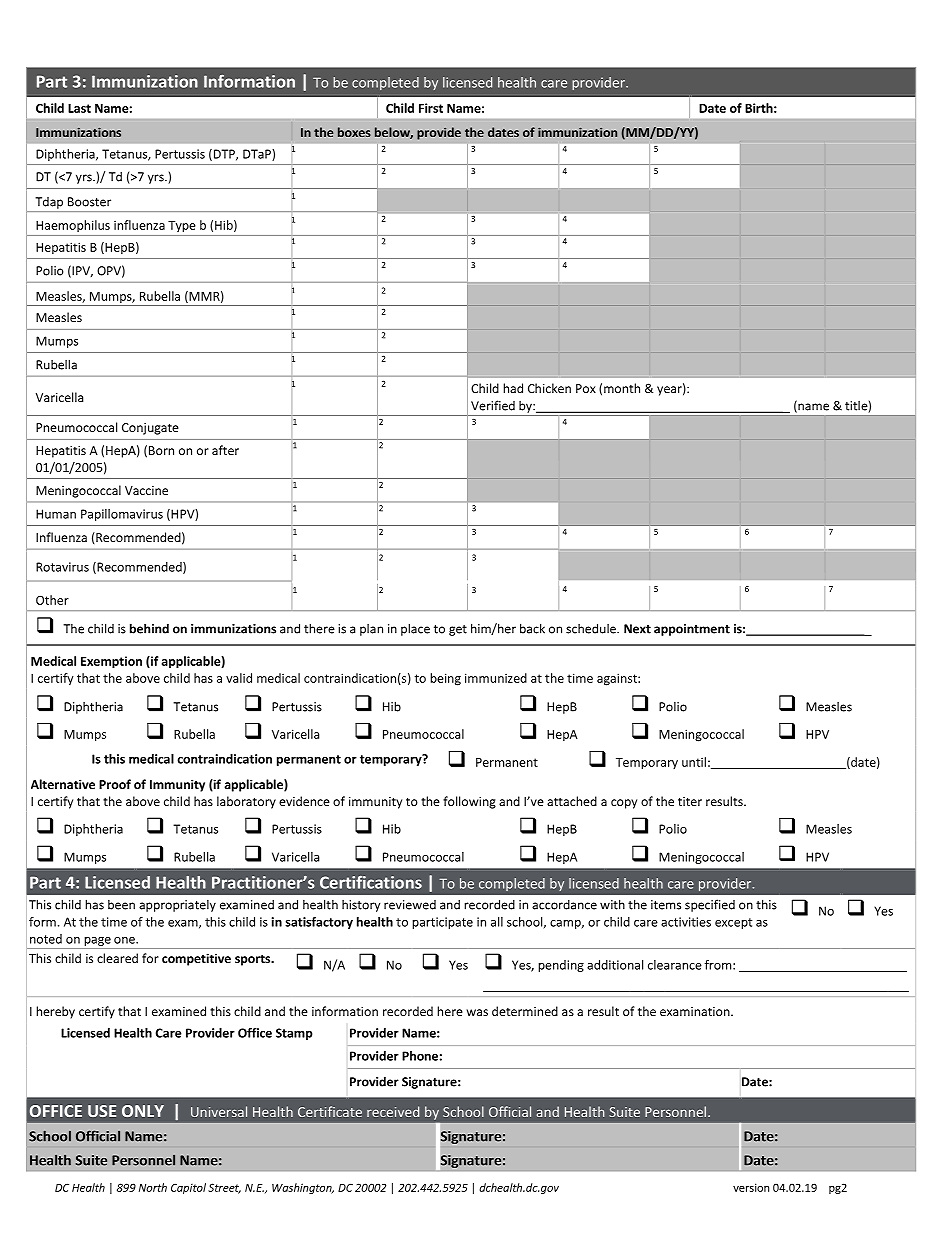  I want to click on received, so click(393, 1111).
